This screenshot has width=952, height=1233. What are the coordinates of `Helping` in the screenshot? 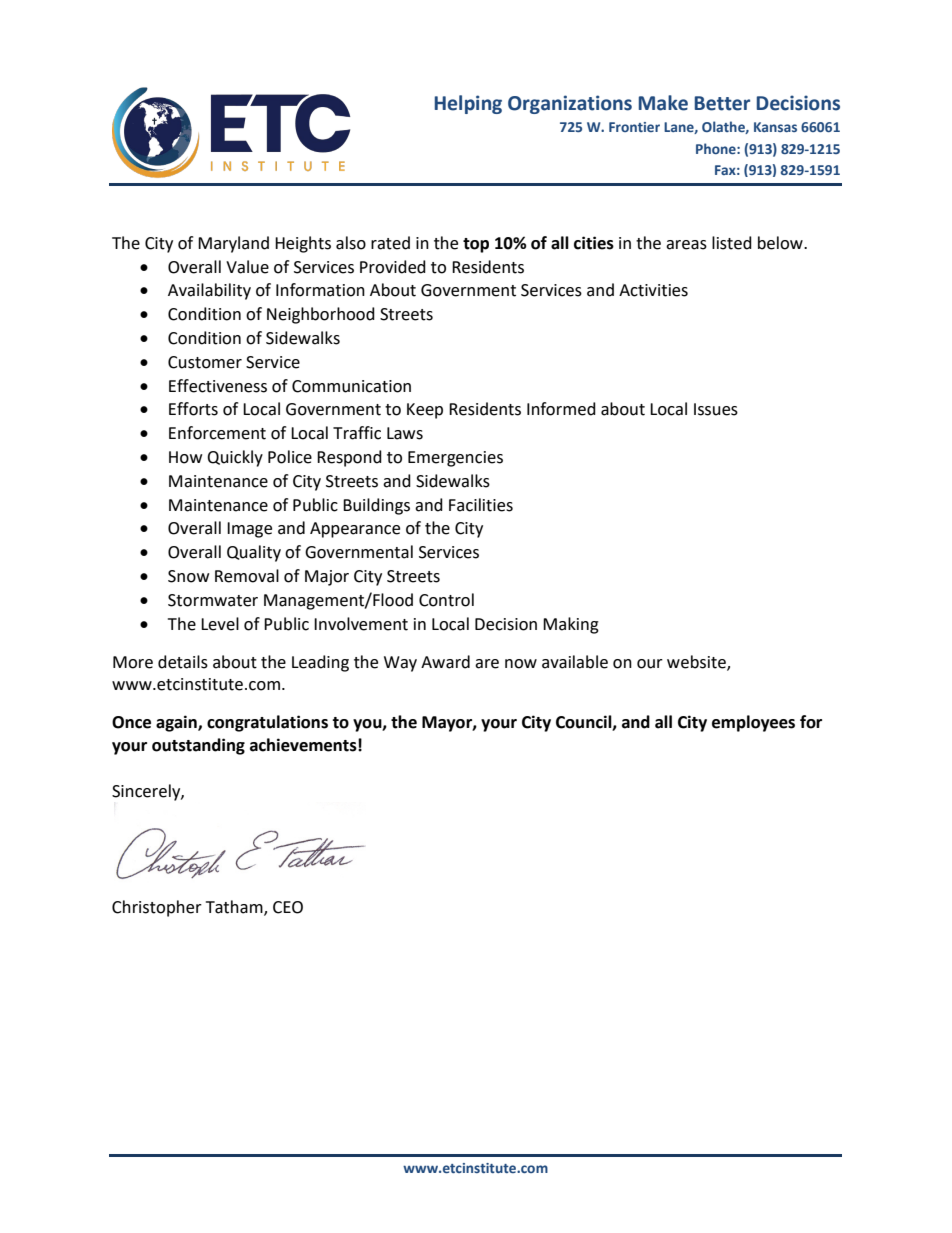 It's located at (468, 104).
